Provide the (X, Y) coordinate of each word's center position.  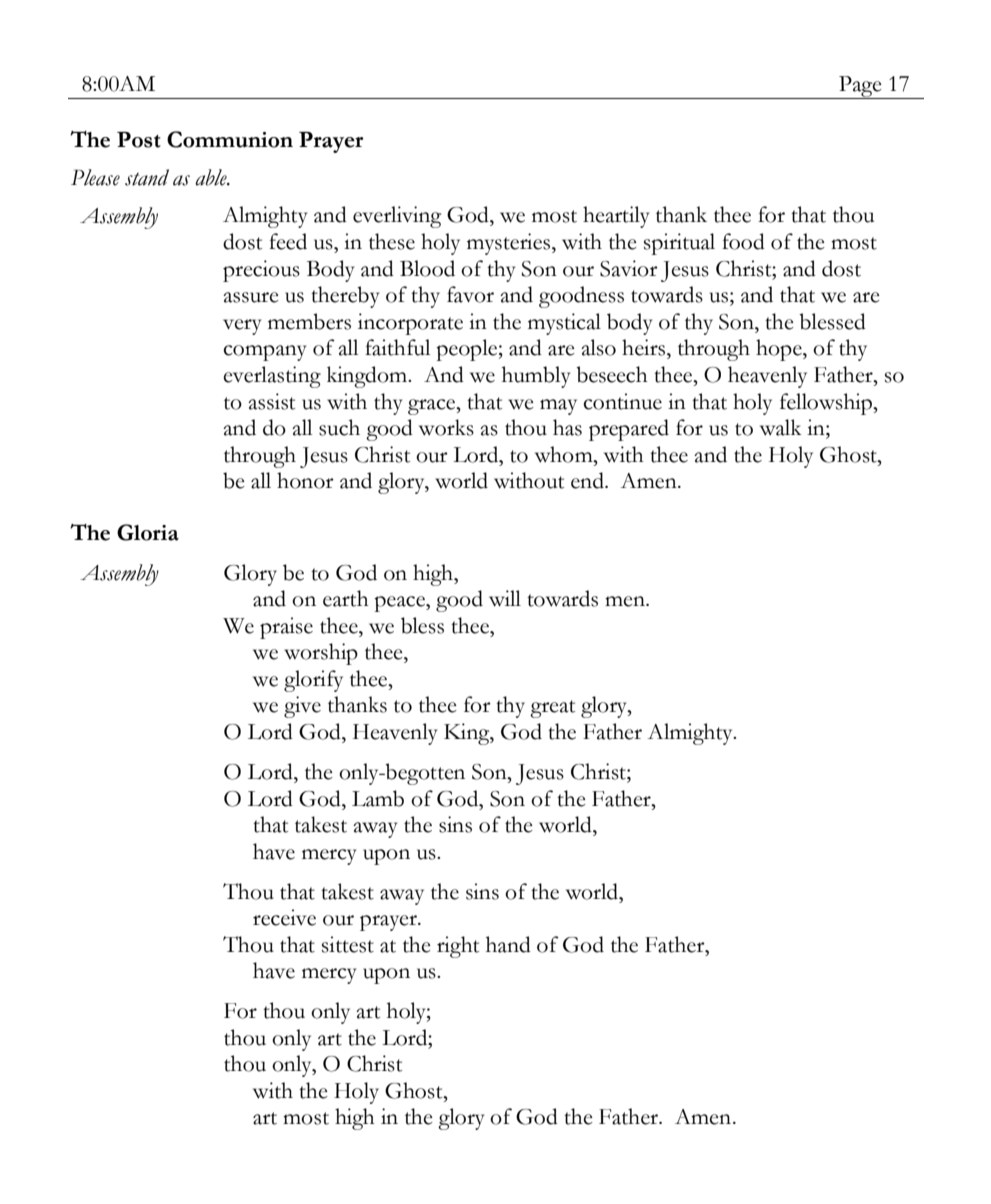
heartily (616, 217)
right (458, 947)
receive (284, 917)
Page (860, 87)
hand (508, 944)
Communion (230, 139)
